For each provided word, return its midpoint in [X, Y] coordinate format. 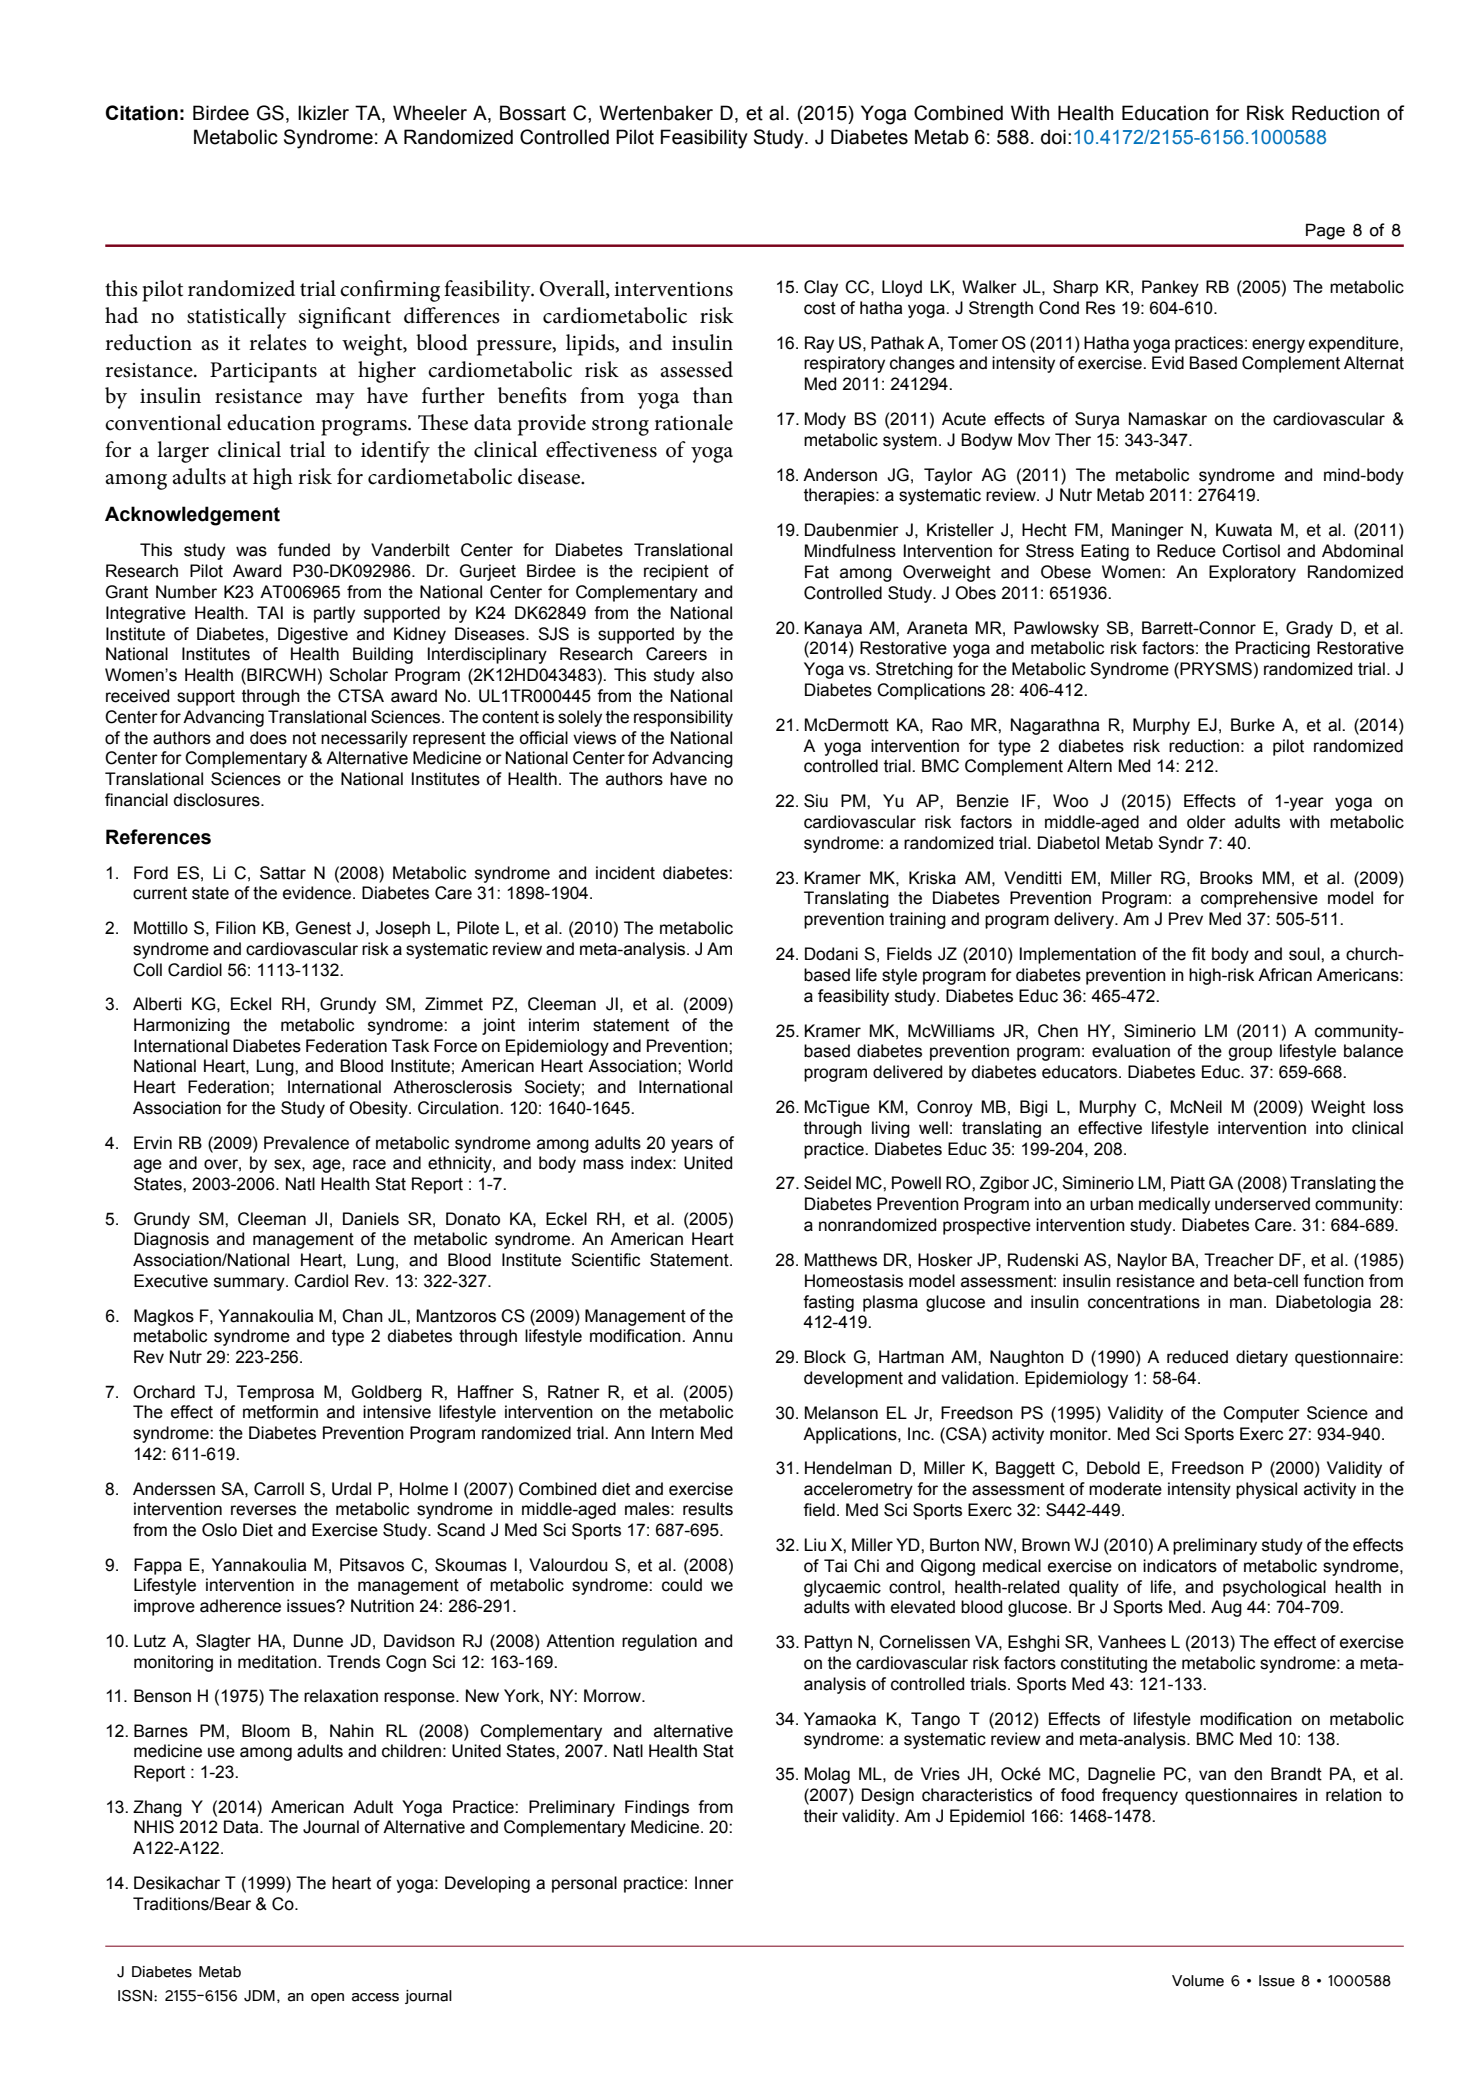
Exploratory [1252, 573]
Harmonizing [182, 1026]
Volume [1198, 1981]
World [710, 1066]
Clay [821, 288]
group [1250, 1054]
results [708, 1509]
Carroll [279, 1489]
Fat [817, 572]
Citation [142, 113]
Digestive [313, 635]
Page [1325, 231]
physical [1266, 1490]
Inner [714, 1883]
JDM [259, 1996]
